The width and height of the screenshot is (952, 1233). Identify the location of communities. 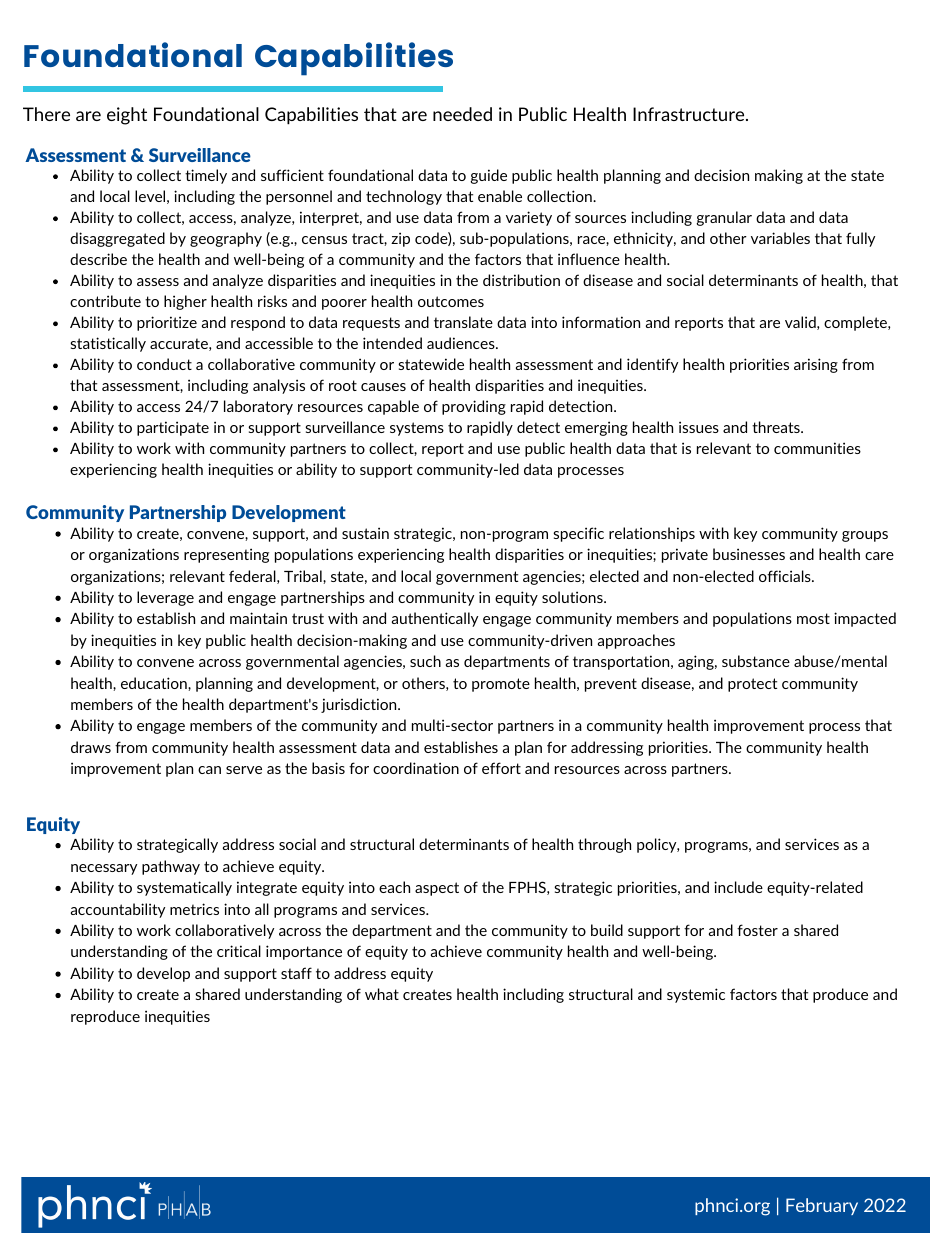
(817, 448).
